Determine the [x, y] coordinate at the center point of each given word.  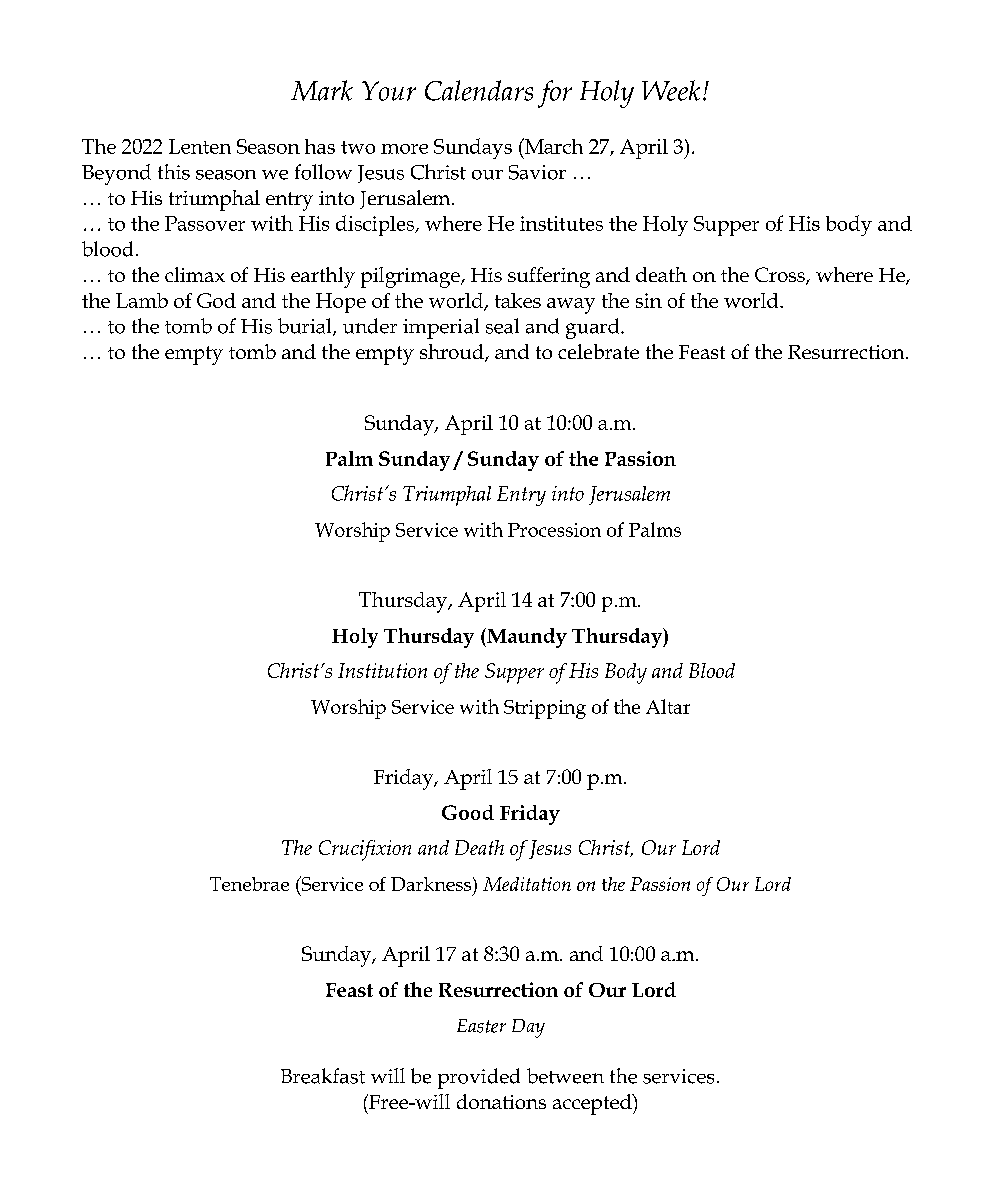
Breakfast [323, 1076]
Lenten [200, 146]
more [404, 149]
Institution [382, 670]
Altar [668, 706]
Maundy [526, 638]
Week [671, 90]
